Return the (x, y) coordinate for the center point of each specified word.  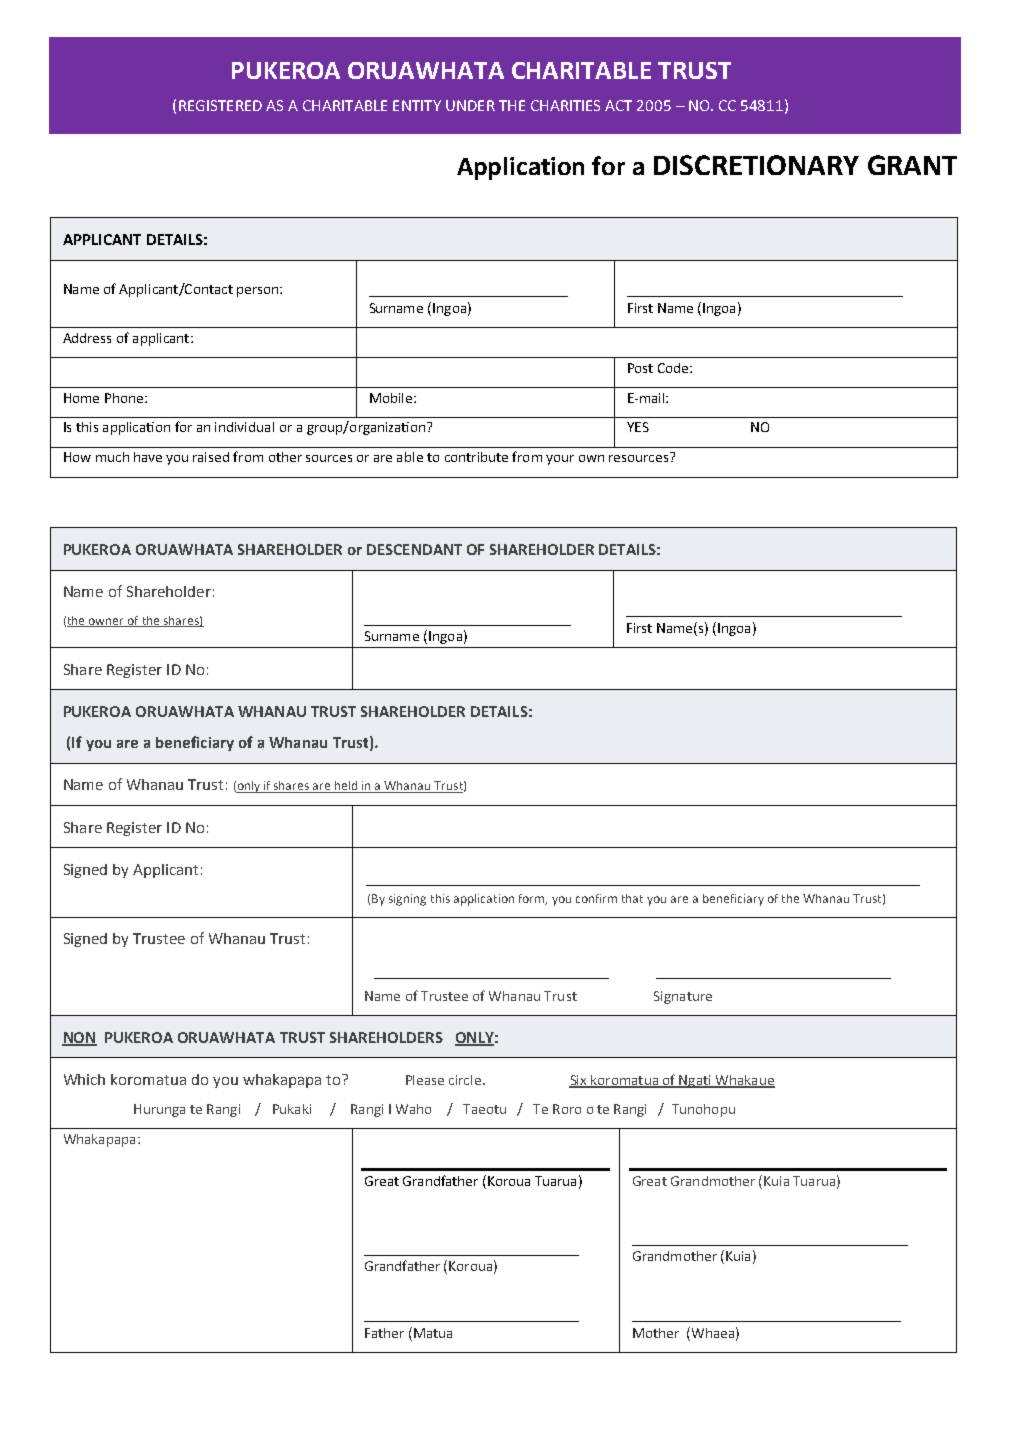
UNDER (470, 105)
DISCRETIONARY (756, 165)
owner (106, 622)
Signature (683, 997)
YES (638, 427)
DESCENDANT (414, 549)
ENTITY (417, 105)
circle (466, 1080)
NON (79, 1038)
